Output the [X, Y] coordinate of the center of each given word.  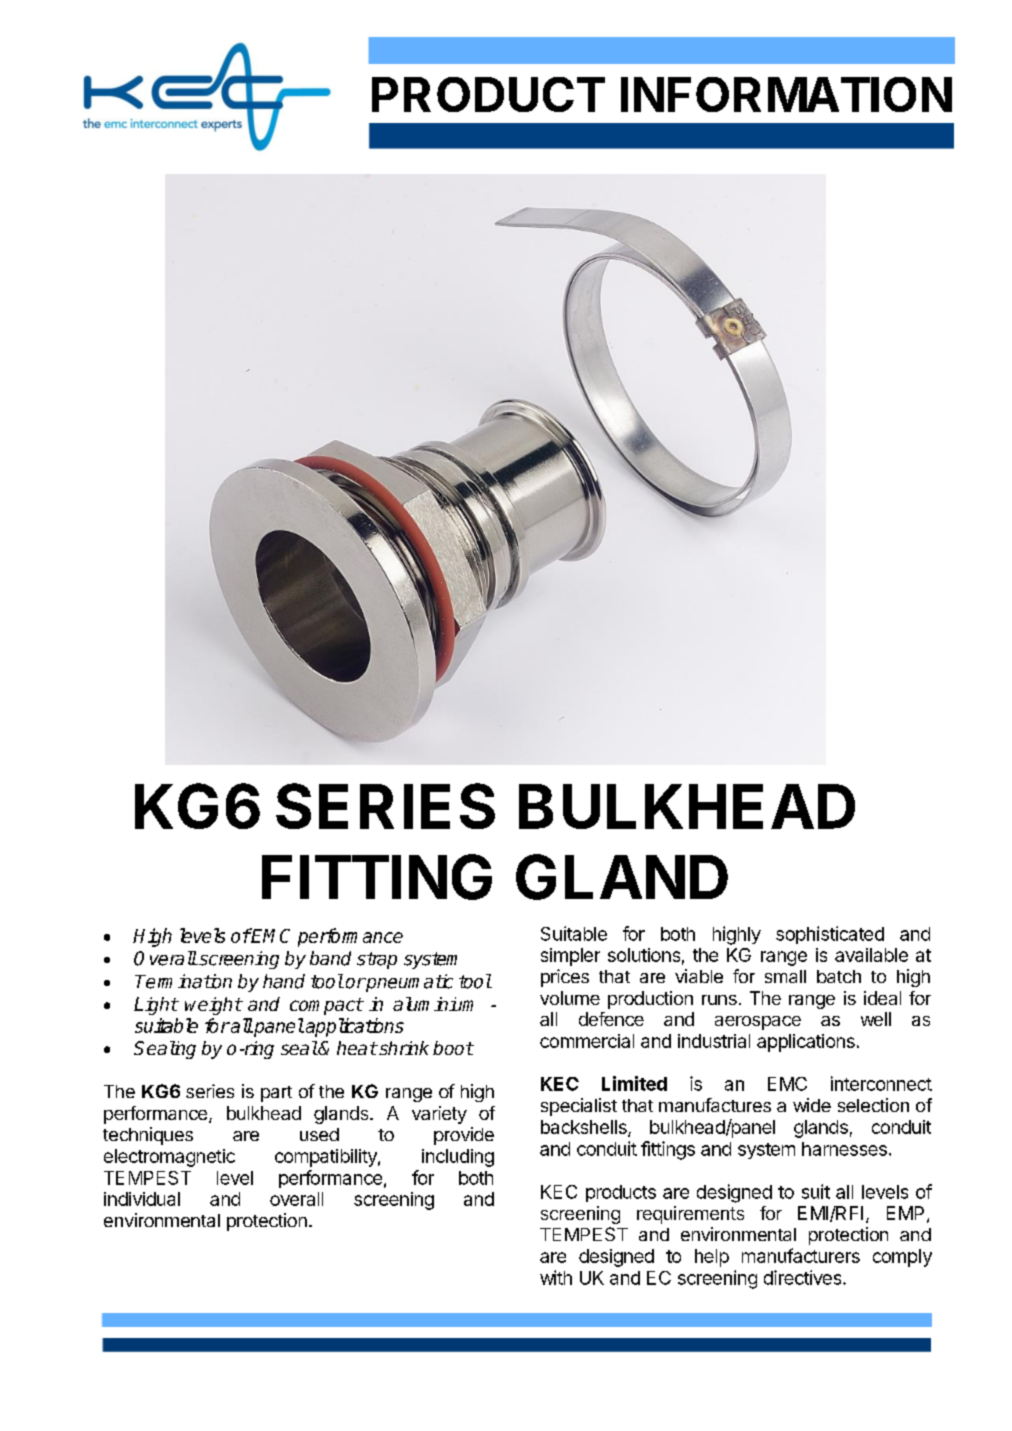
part [276, 1094]
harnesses [844, 1149]
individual [142, 1199]
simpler [570, 957]
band [330, 958]
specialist [579, 1107]
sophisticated [830, 935]
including [458, 1158]
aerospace [758, 1023]
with [556, 1277]
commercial [587, 1041]
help [712, 1258]
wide [812, 1105]
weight [213, 1006]
